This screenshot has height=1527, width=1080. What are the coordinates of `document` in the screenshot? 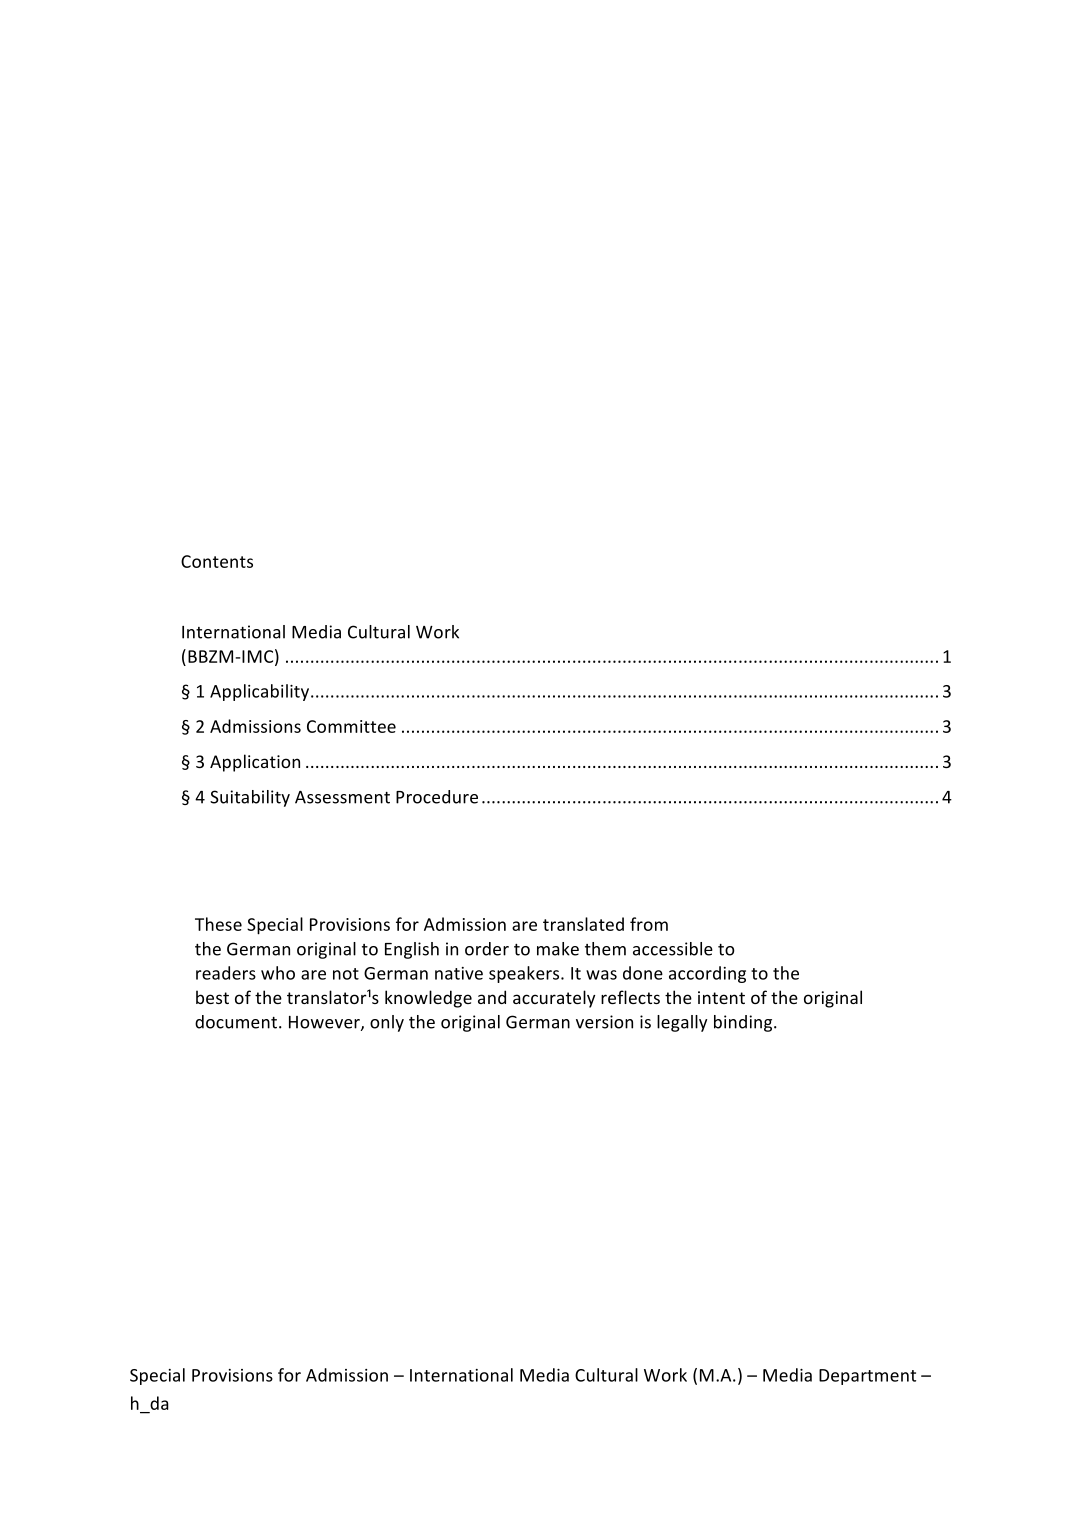 It's located at (236, 1022).
